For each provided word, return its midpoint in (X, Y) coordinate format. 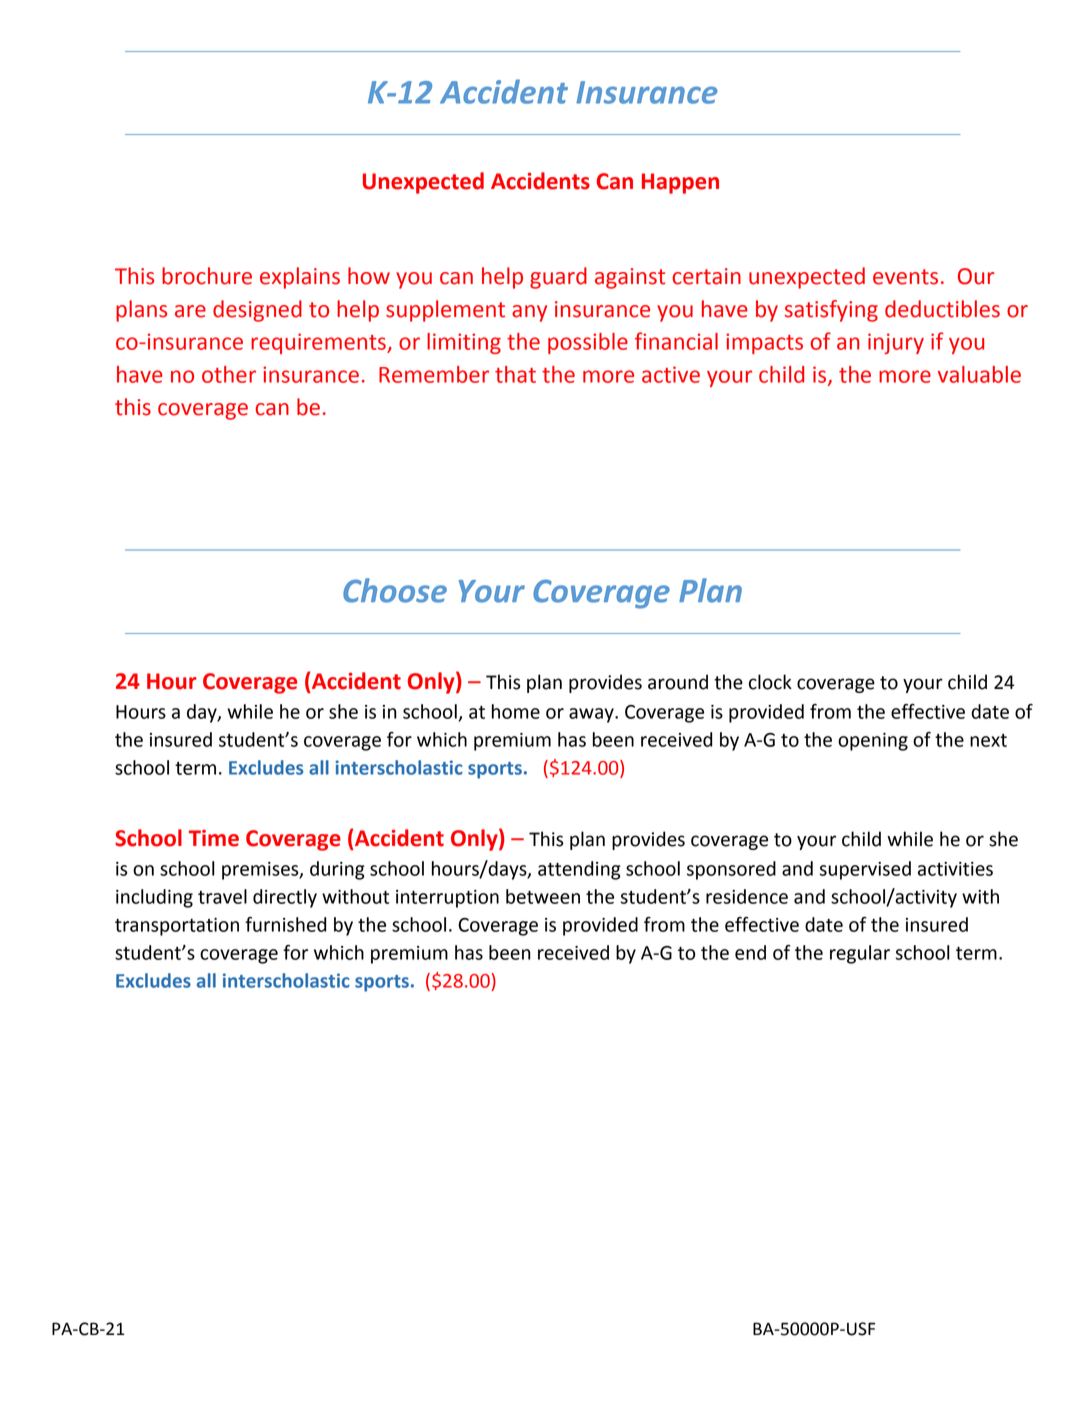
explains (300, 278)
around (678, 682)
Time (214, 838)
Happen (680, 183)
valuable (979, 374)
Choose (395, 590)
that (515, 374)
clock (770, 682)
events (905, 277)
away (592, 715)
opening (873, 742)
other (229, 374)
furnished (285, 924)
